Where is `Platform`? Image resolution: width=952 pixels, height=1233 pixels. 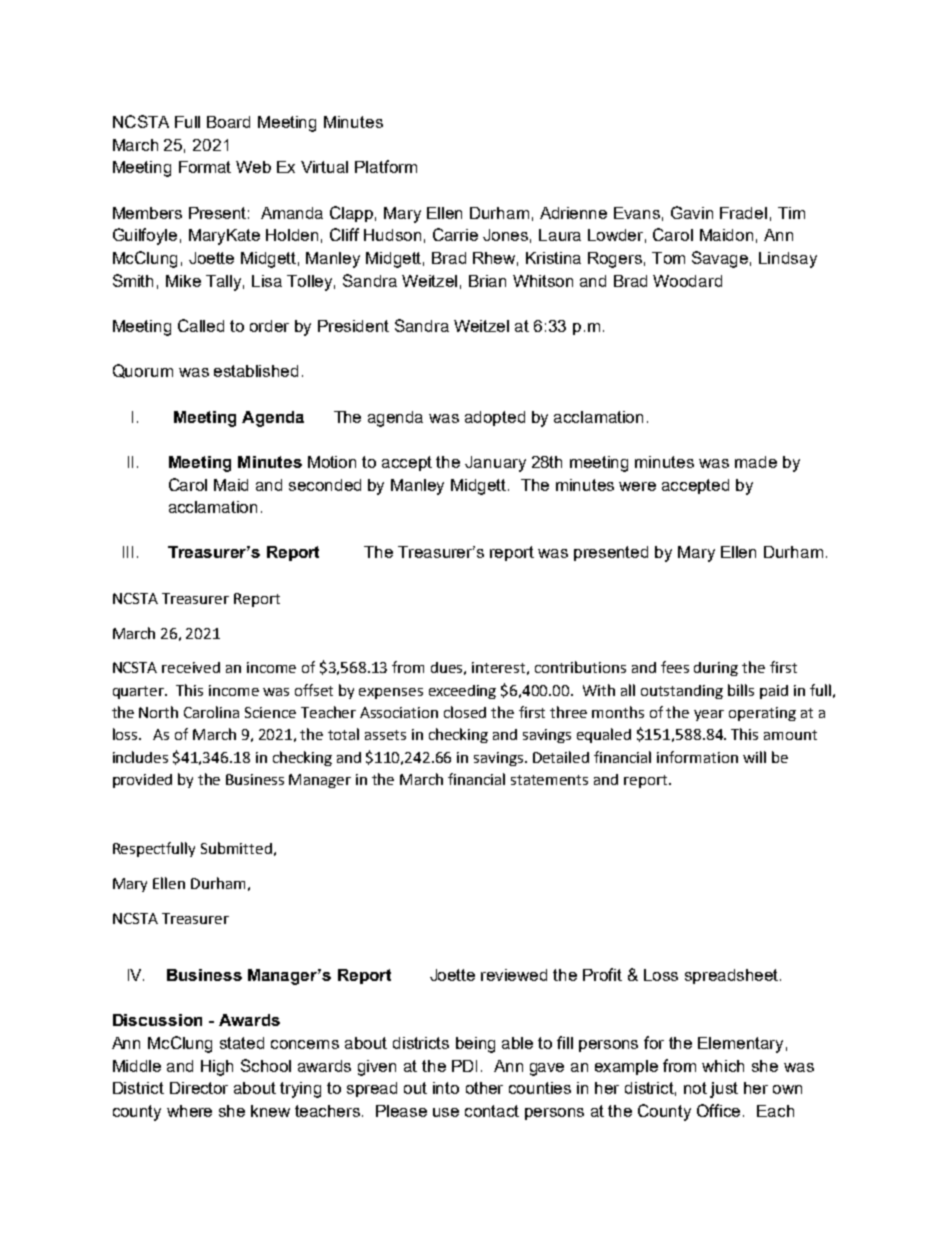
Platform is located at coordinates (386, 166).
